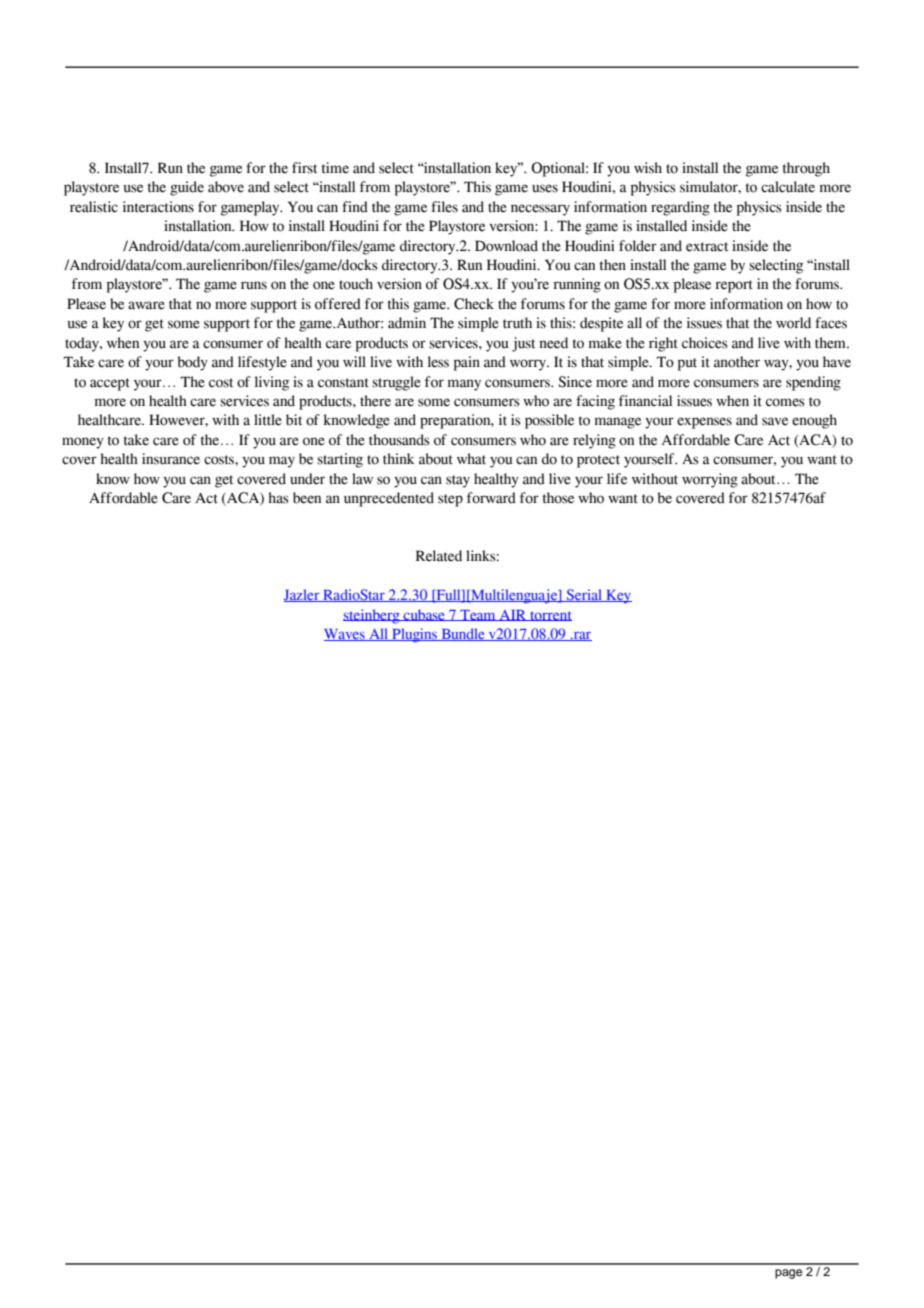 This screenshot has width=924, height=1308. What do you see at coordinates (506, 246) in the screenshot?
I see `Download` at bounding box center [506, 246].
